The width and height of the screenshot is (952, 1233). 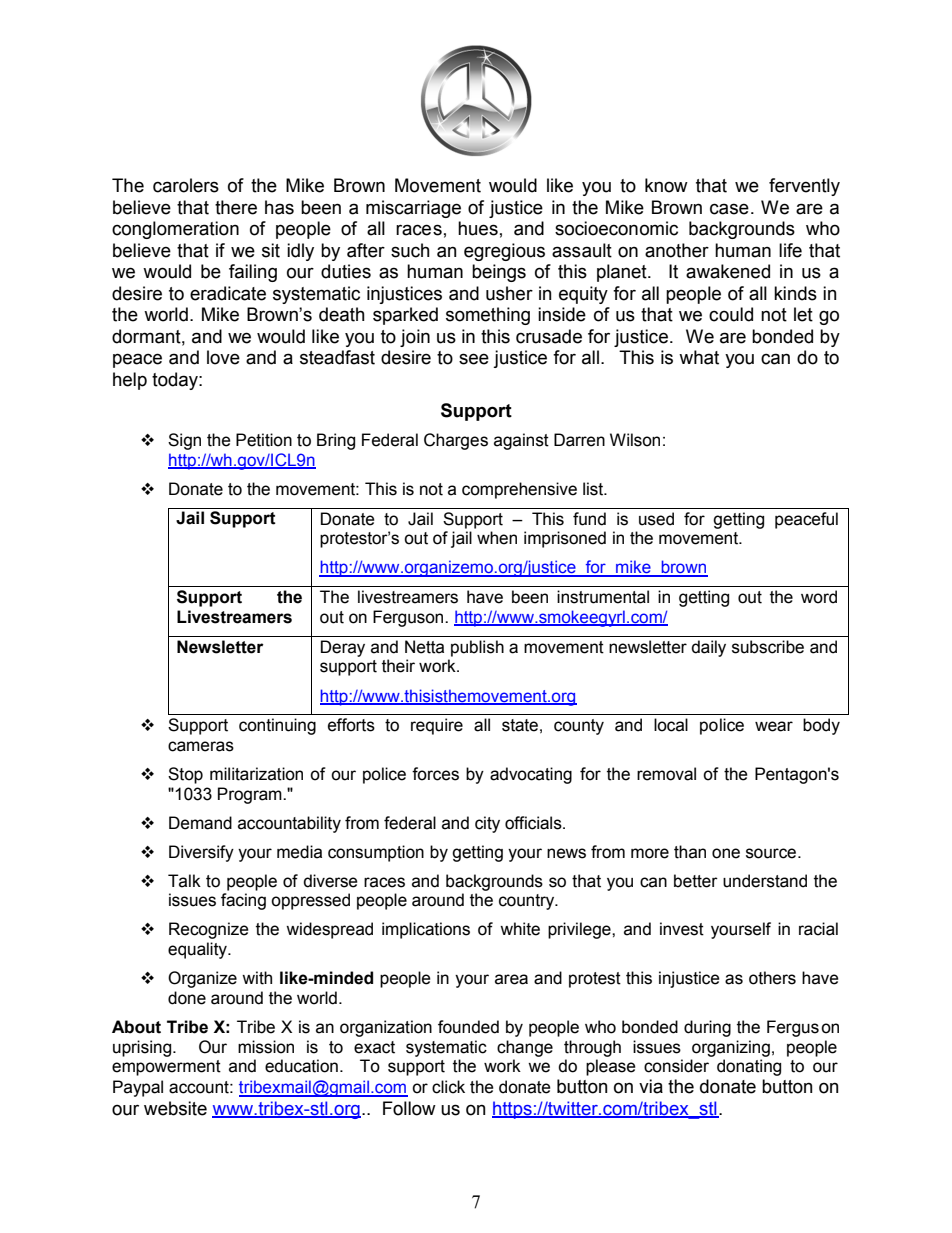 I want to click on donating, so click(x=749, y=1067).
